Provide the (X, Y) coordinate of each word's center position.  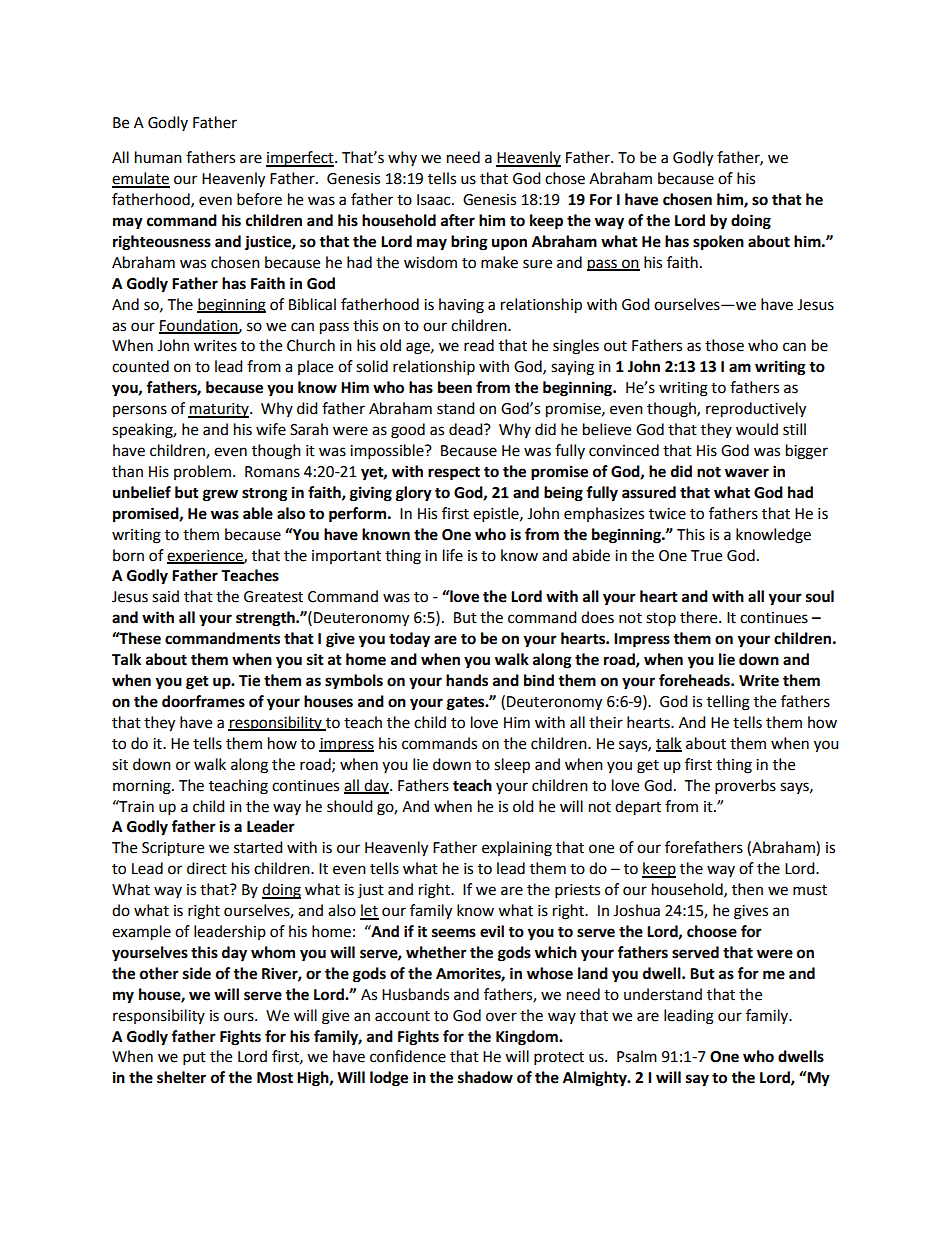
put (194, 1059)
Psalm (637, 1056)
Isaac (435, 200)
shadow (485, 1077)
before (259, 199)
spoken (718, 243)
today (409, 640)
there (700, 617)
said (165, 596)
